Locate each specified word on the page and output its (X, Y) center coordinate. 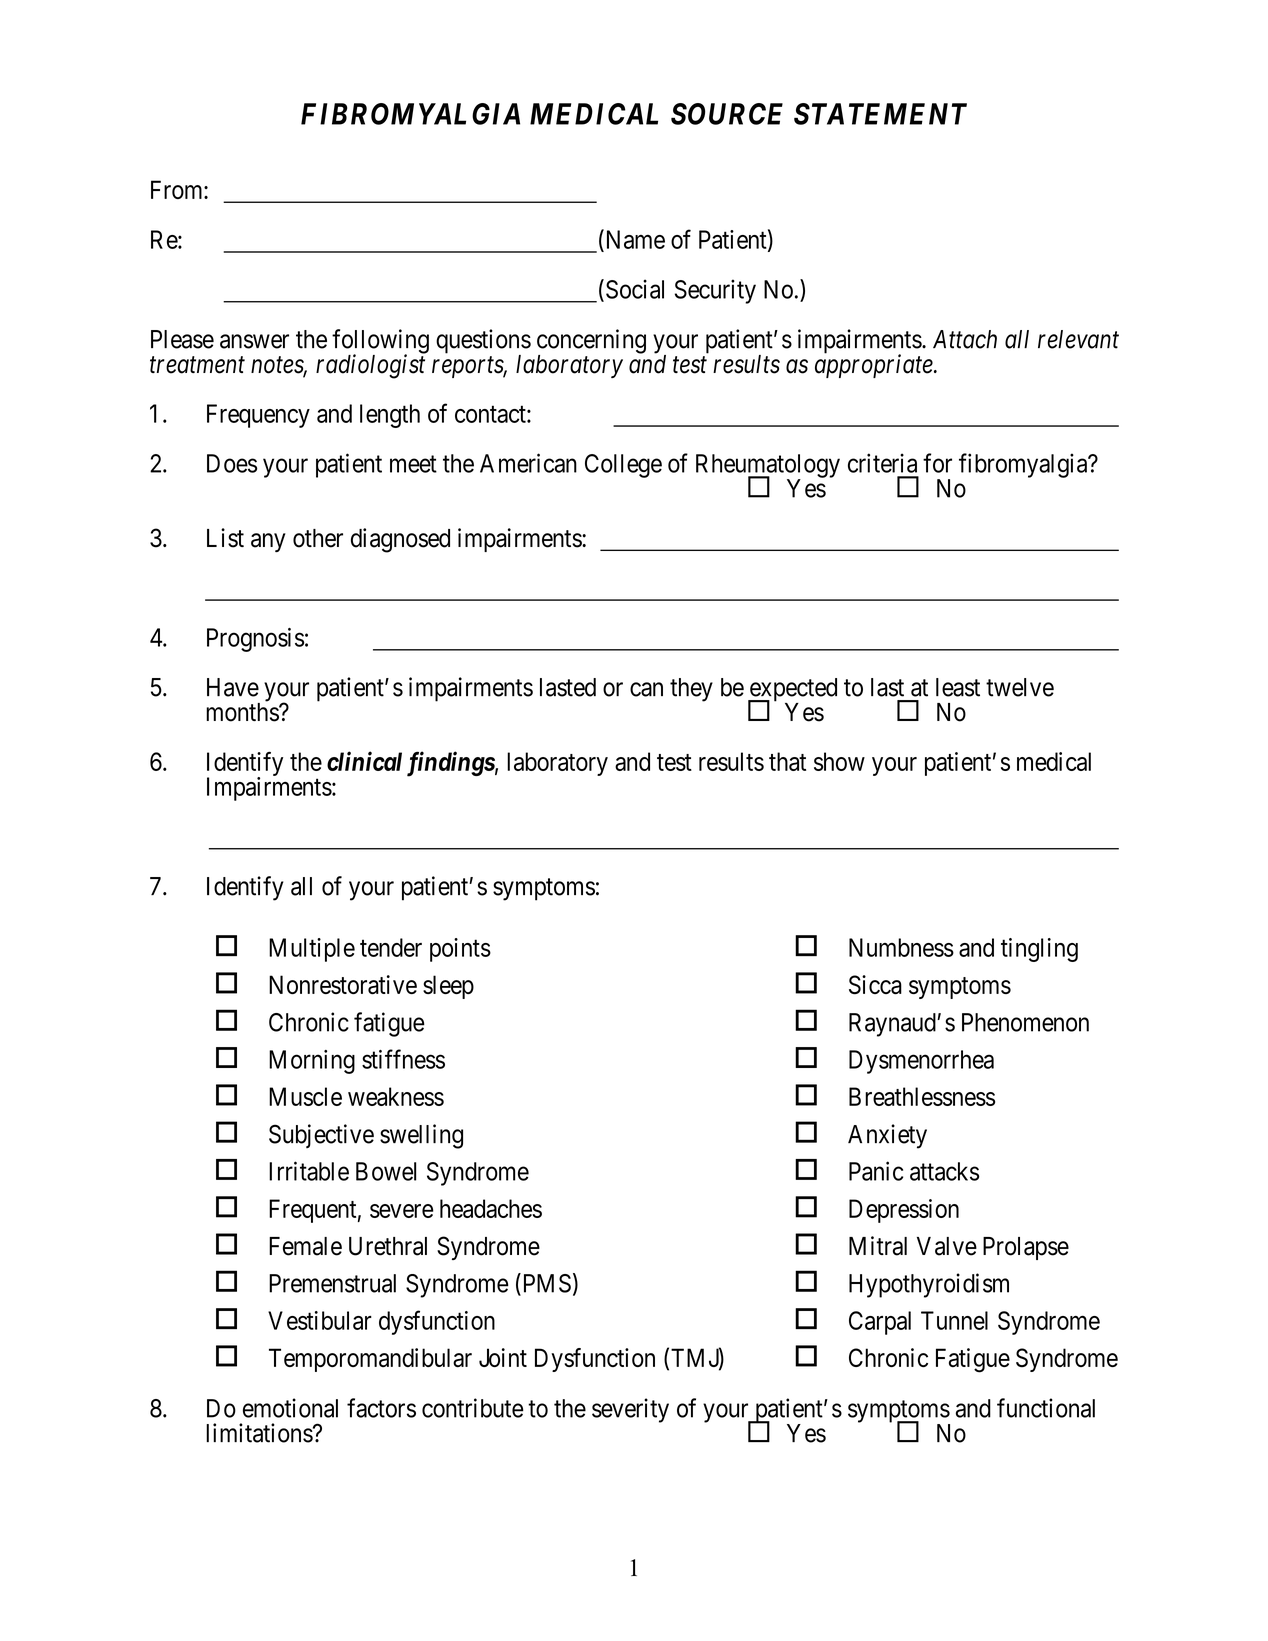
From (178, 189)
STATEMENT (880, 114)
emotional (290, 1408)
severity (630, 1410)
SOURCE (727, 114)
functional (1046, 1408)
